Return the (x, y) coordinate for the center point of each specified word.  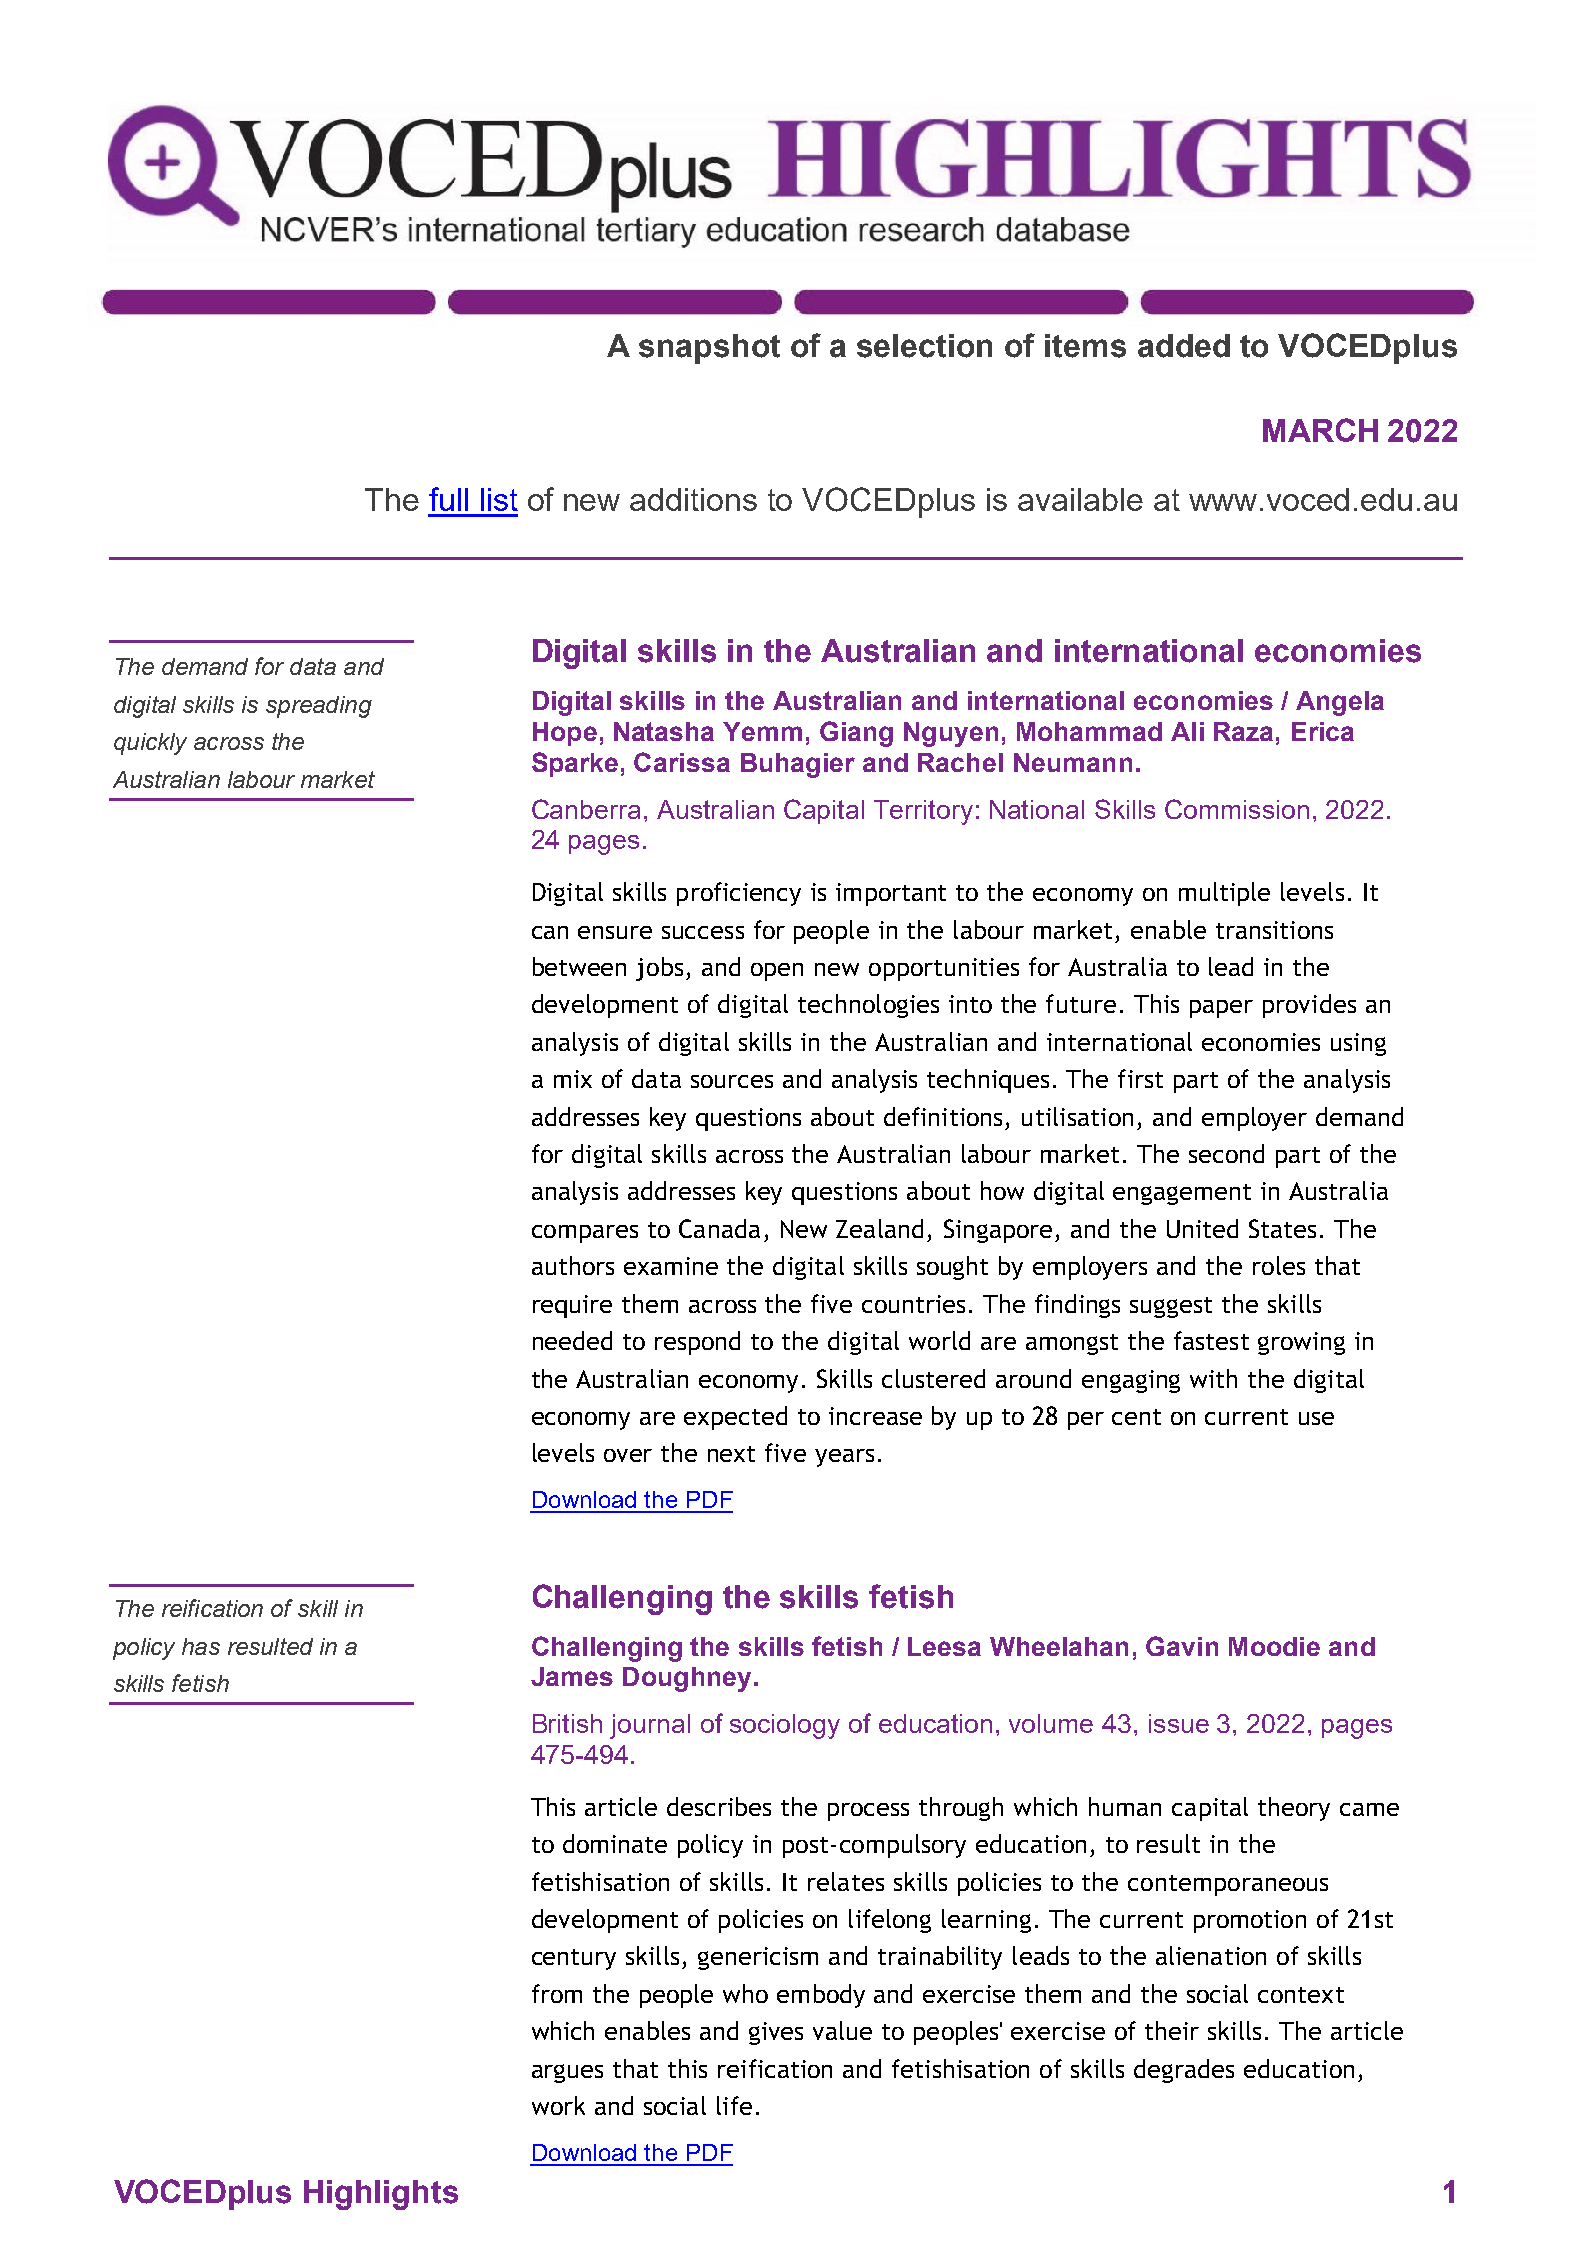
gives (776, 2033)
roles (1279, 1265)
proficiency (739, 894)
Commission (1237, 809)
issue (1179, 1723)
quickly (150, 744)
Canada (719, 1228)
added (1184, 346)
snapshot (709, 349)
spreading (319, 707)
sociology (785, 1726)
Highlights (381, 2195)
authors (573, 1265)
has (201, 1646)
